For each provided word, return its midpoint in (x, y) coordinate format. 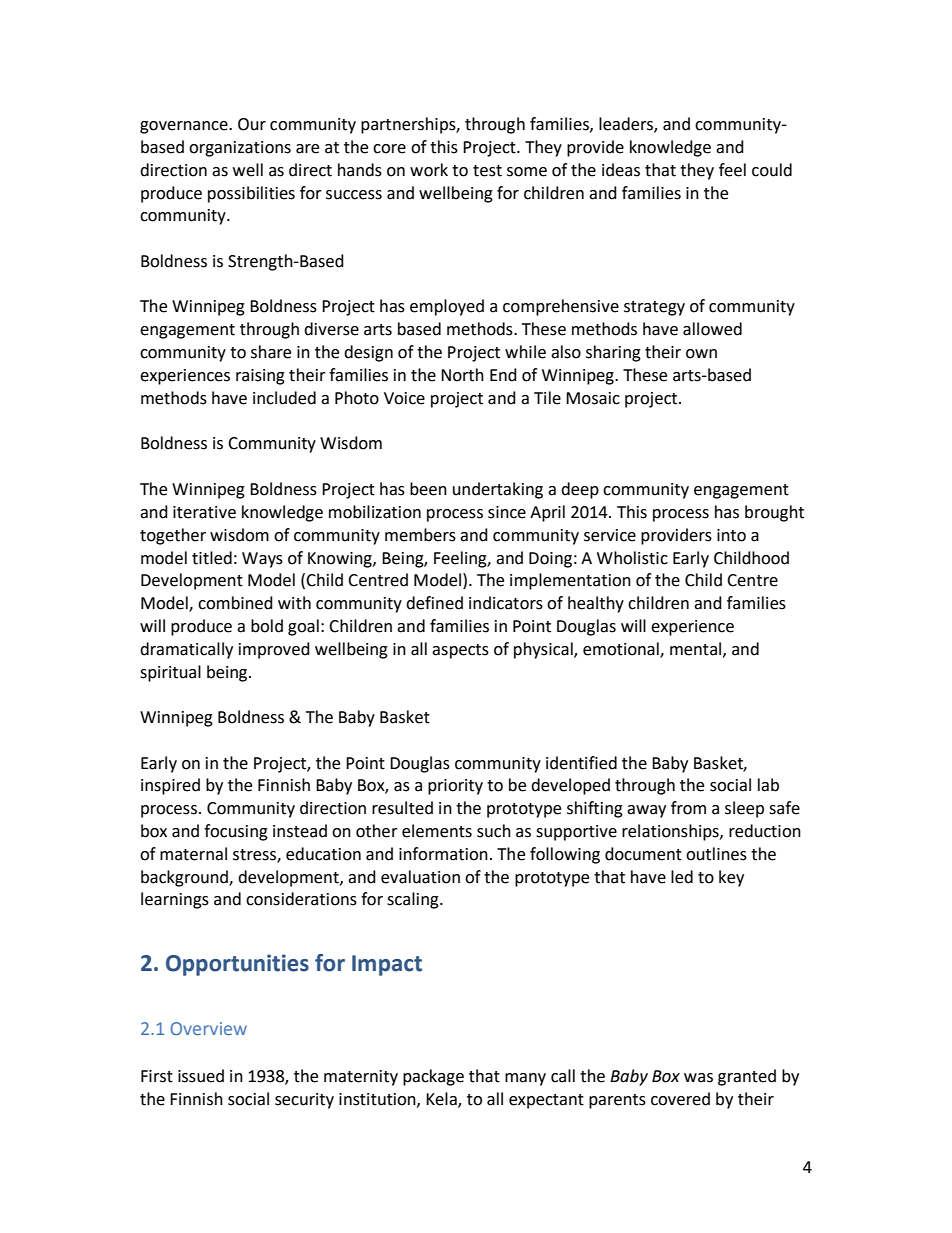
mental (697, 649)
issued (201, 1076)
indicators (506, 603)
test (487, 171)
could (772, 170)
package (433, 1077)
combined (235, 603)
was (698, 1078)
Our (252, 124)
